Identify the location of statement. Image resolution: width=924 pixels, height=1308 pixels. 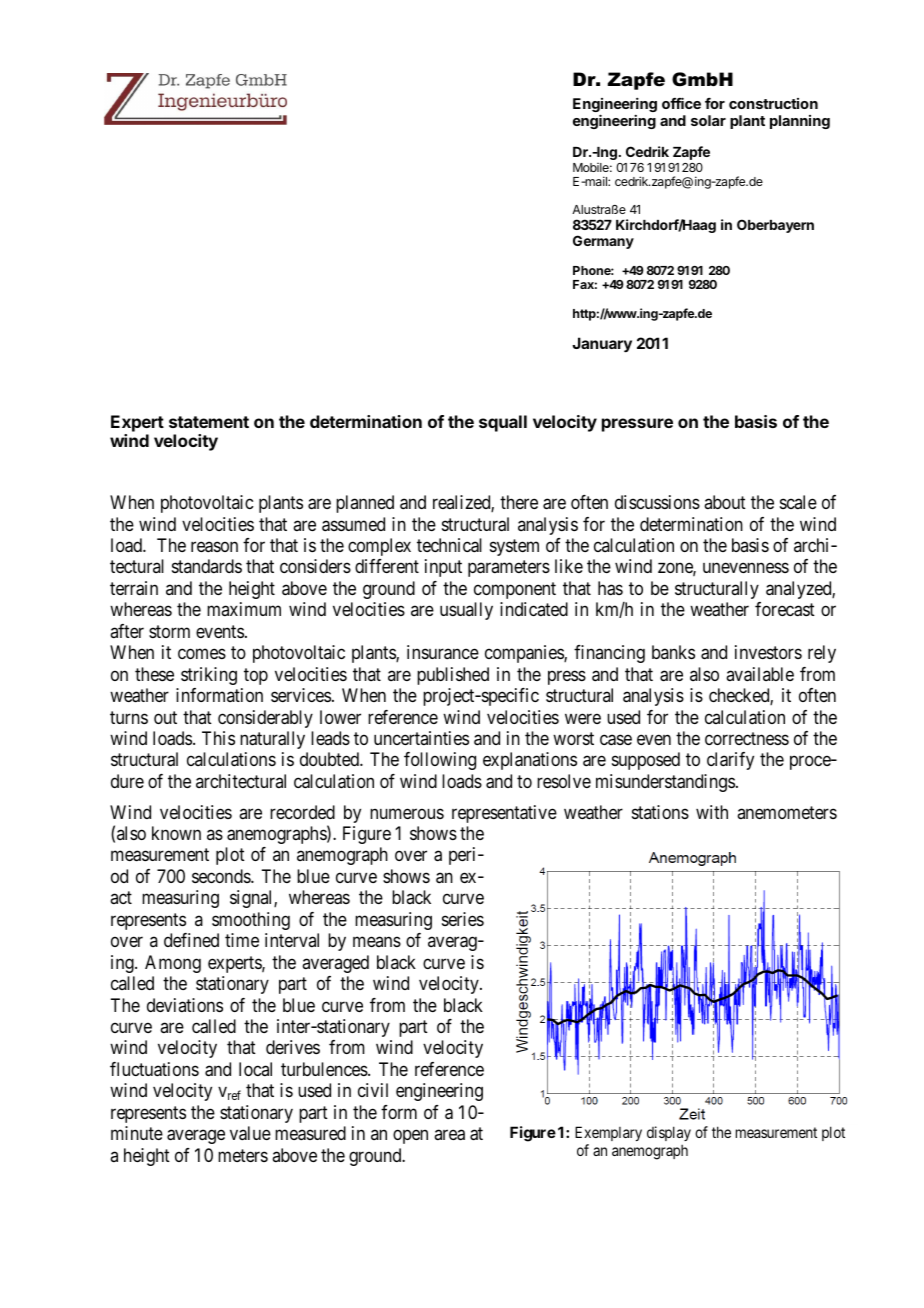
(209, 422).
